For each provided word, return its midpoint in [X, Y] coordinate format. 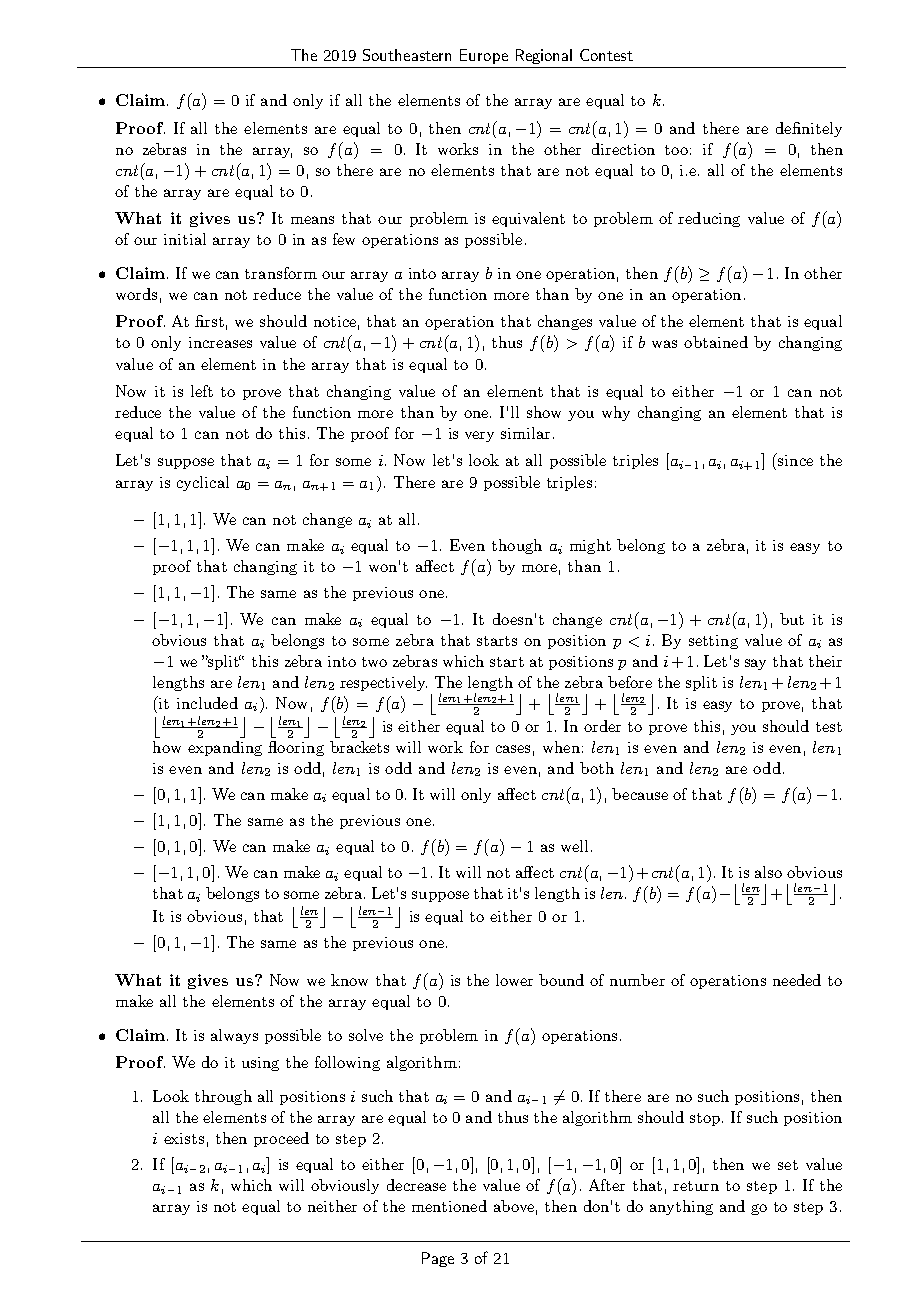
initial [185, 239]
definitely [809, 129]
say [755, 664]
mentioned [449, 1206]
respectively [383, 683]
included [207, 703]
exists [184, 1138]
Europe [484, 56]
